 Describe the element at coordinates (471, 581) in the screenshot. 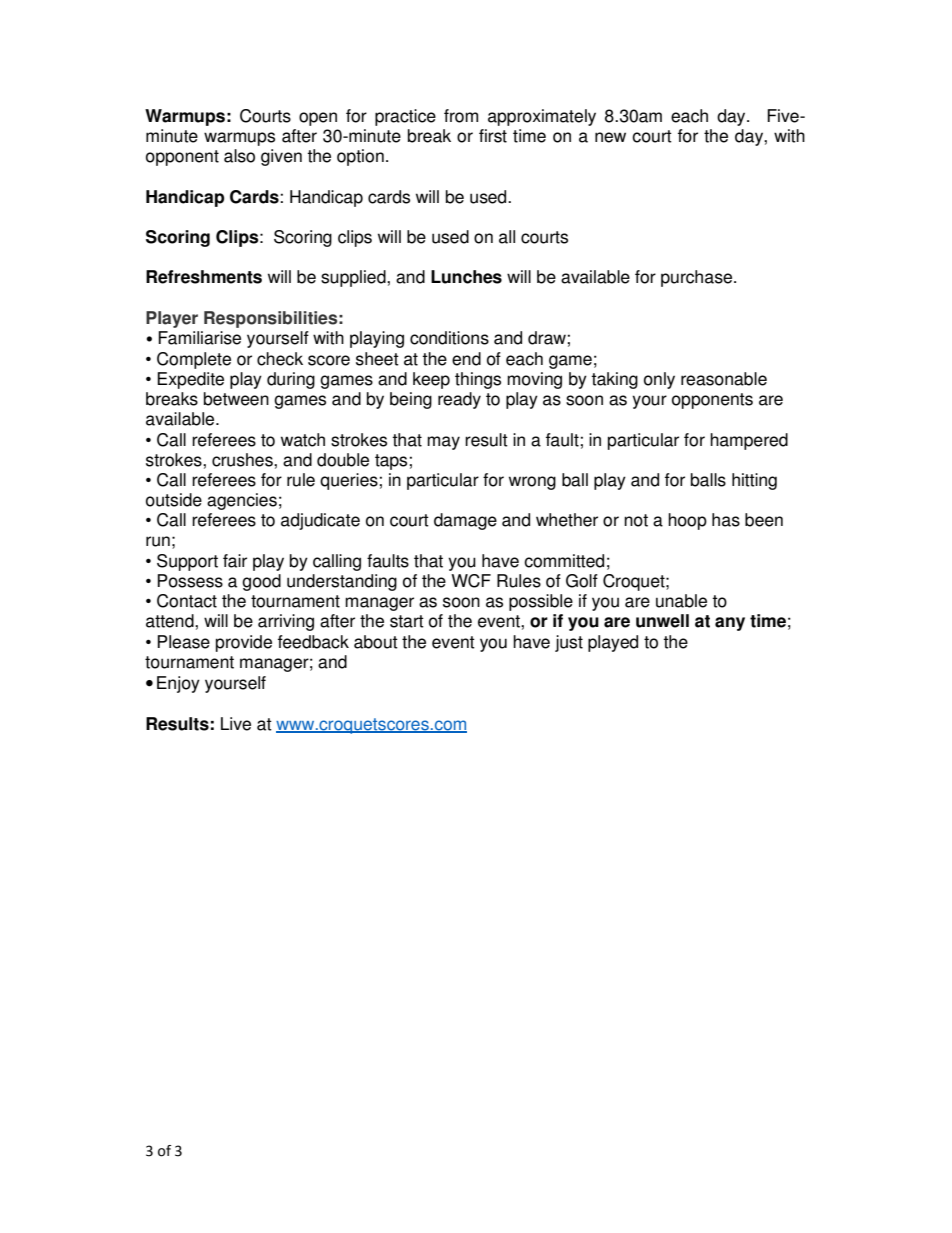

I see `WCF` at that location.
